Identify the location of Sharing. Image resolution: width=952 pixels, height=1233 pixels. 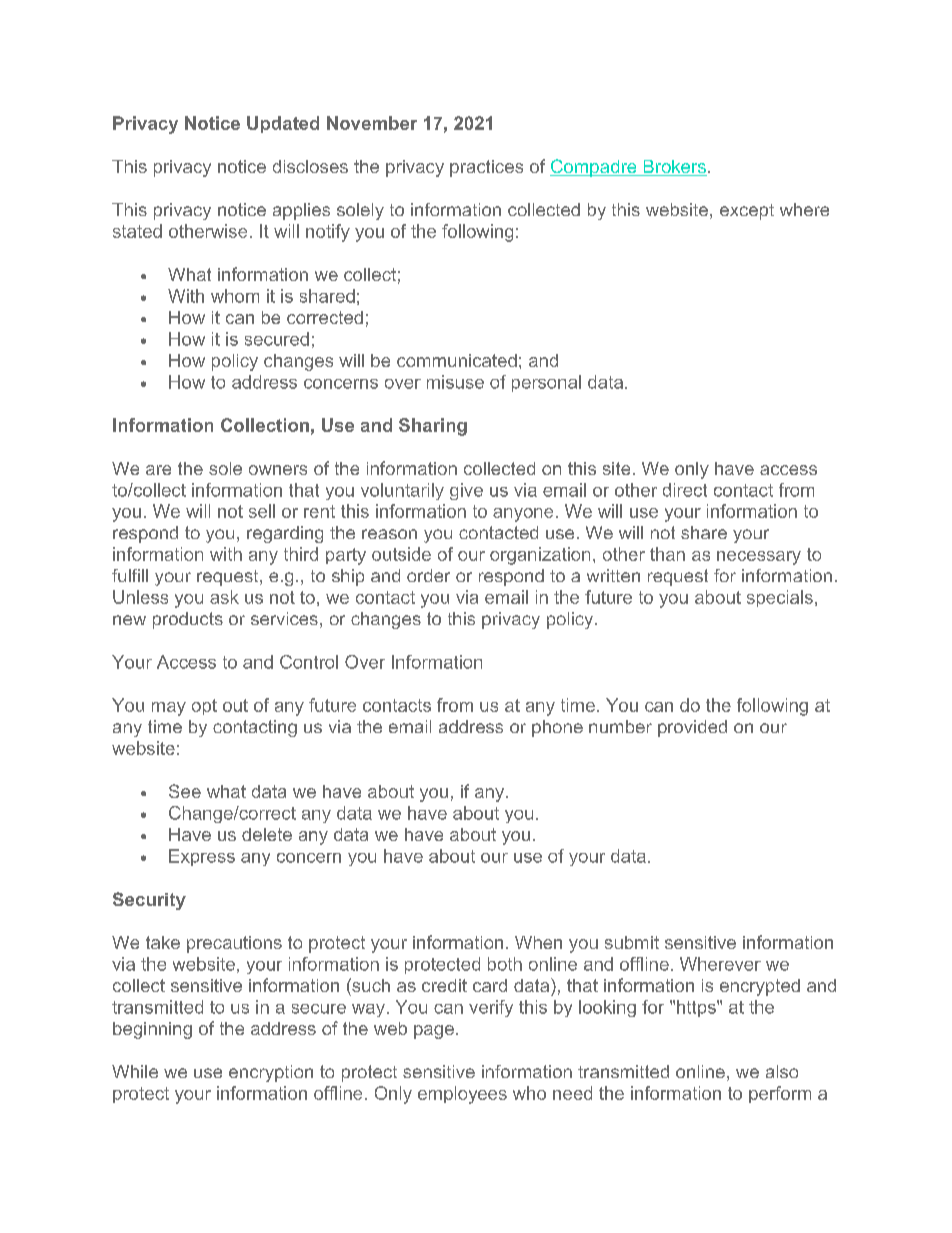
(433, 427).
